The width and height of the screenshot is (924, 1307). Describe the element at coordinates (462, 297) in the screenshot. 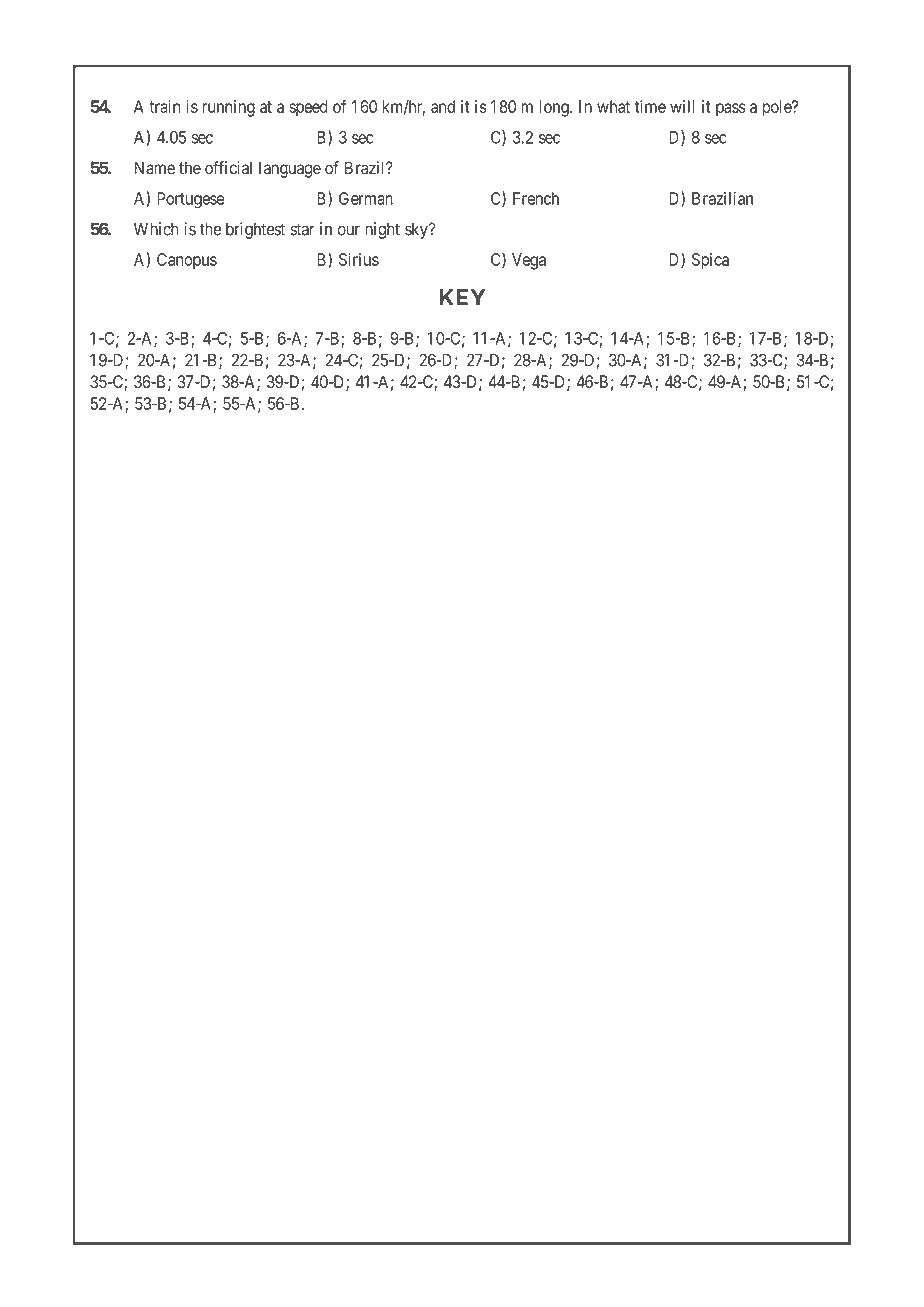

I see `KEY` at that location.
